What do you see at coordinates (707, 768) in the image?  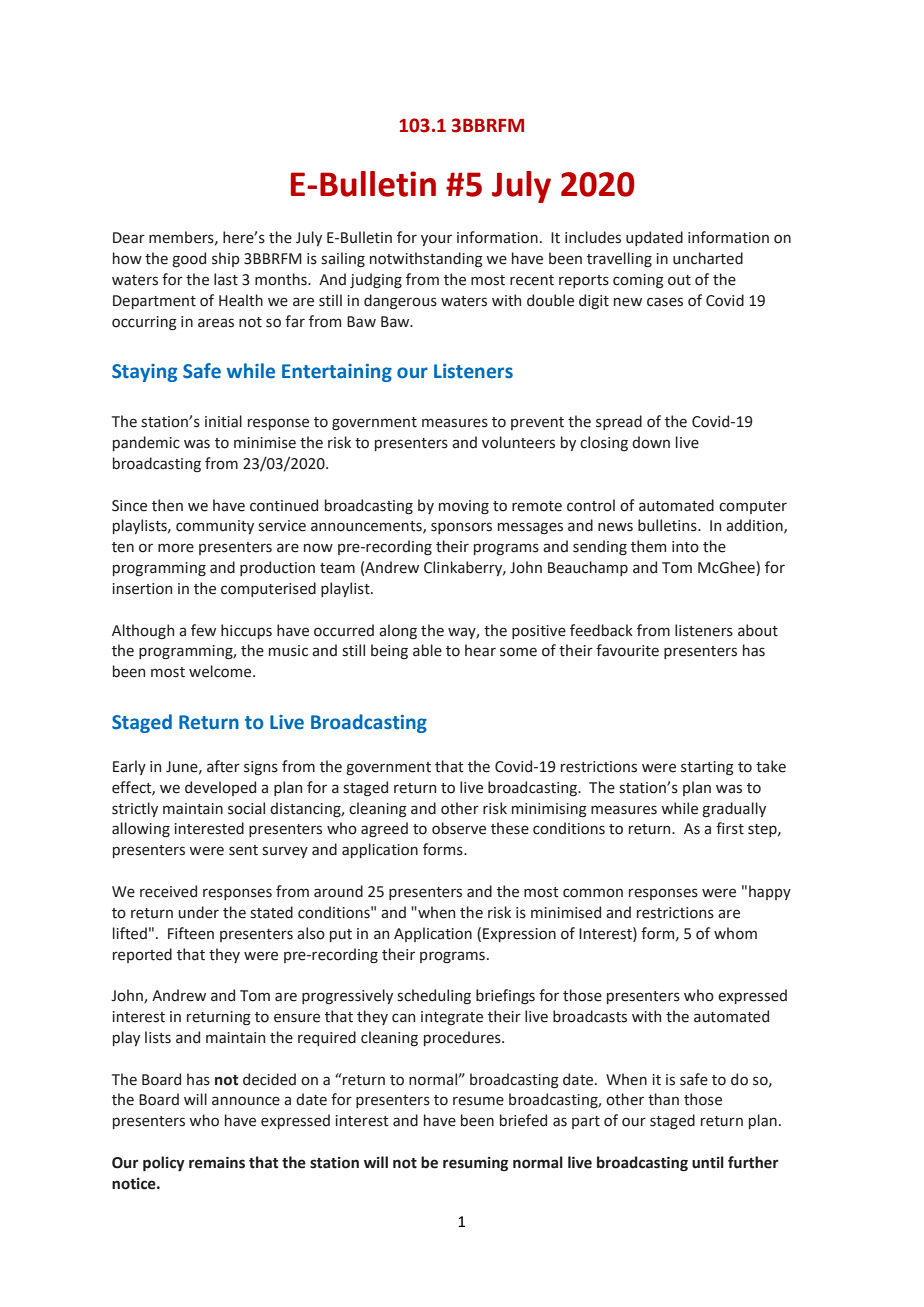 I see `starting` at bounding box center [707, 768].
